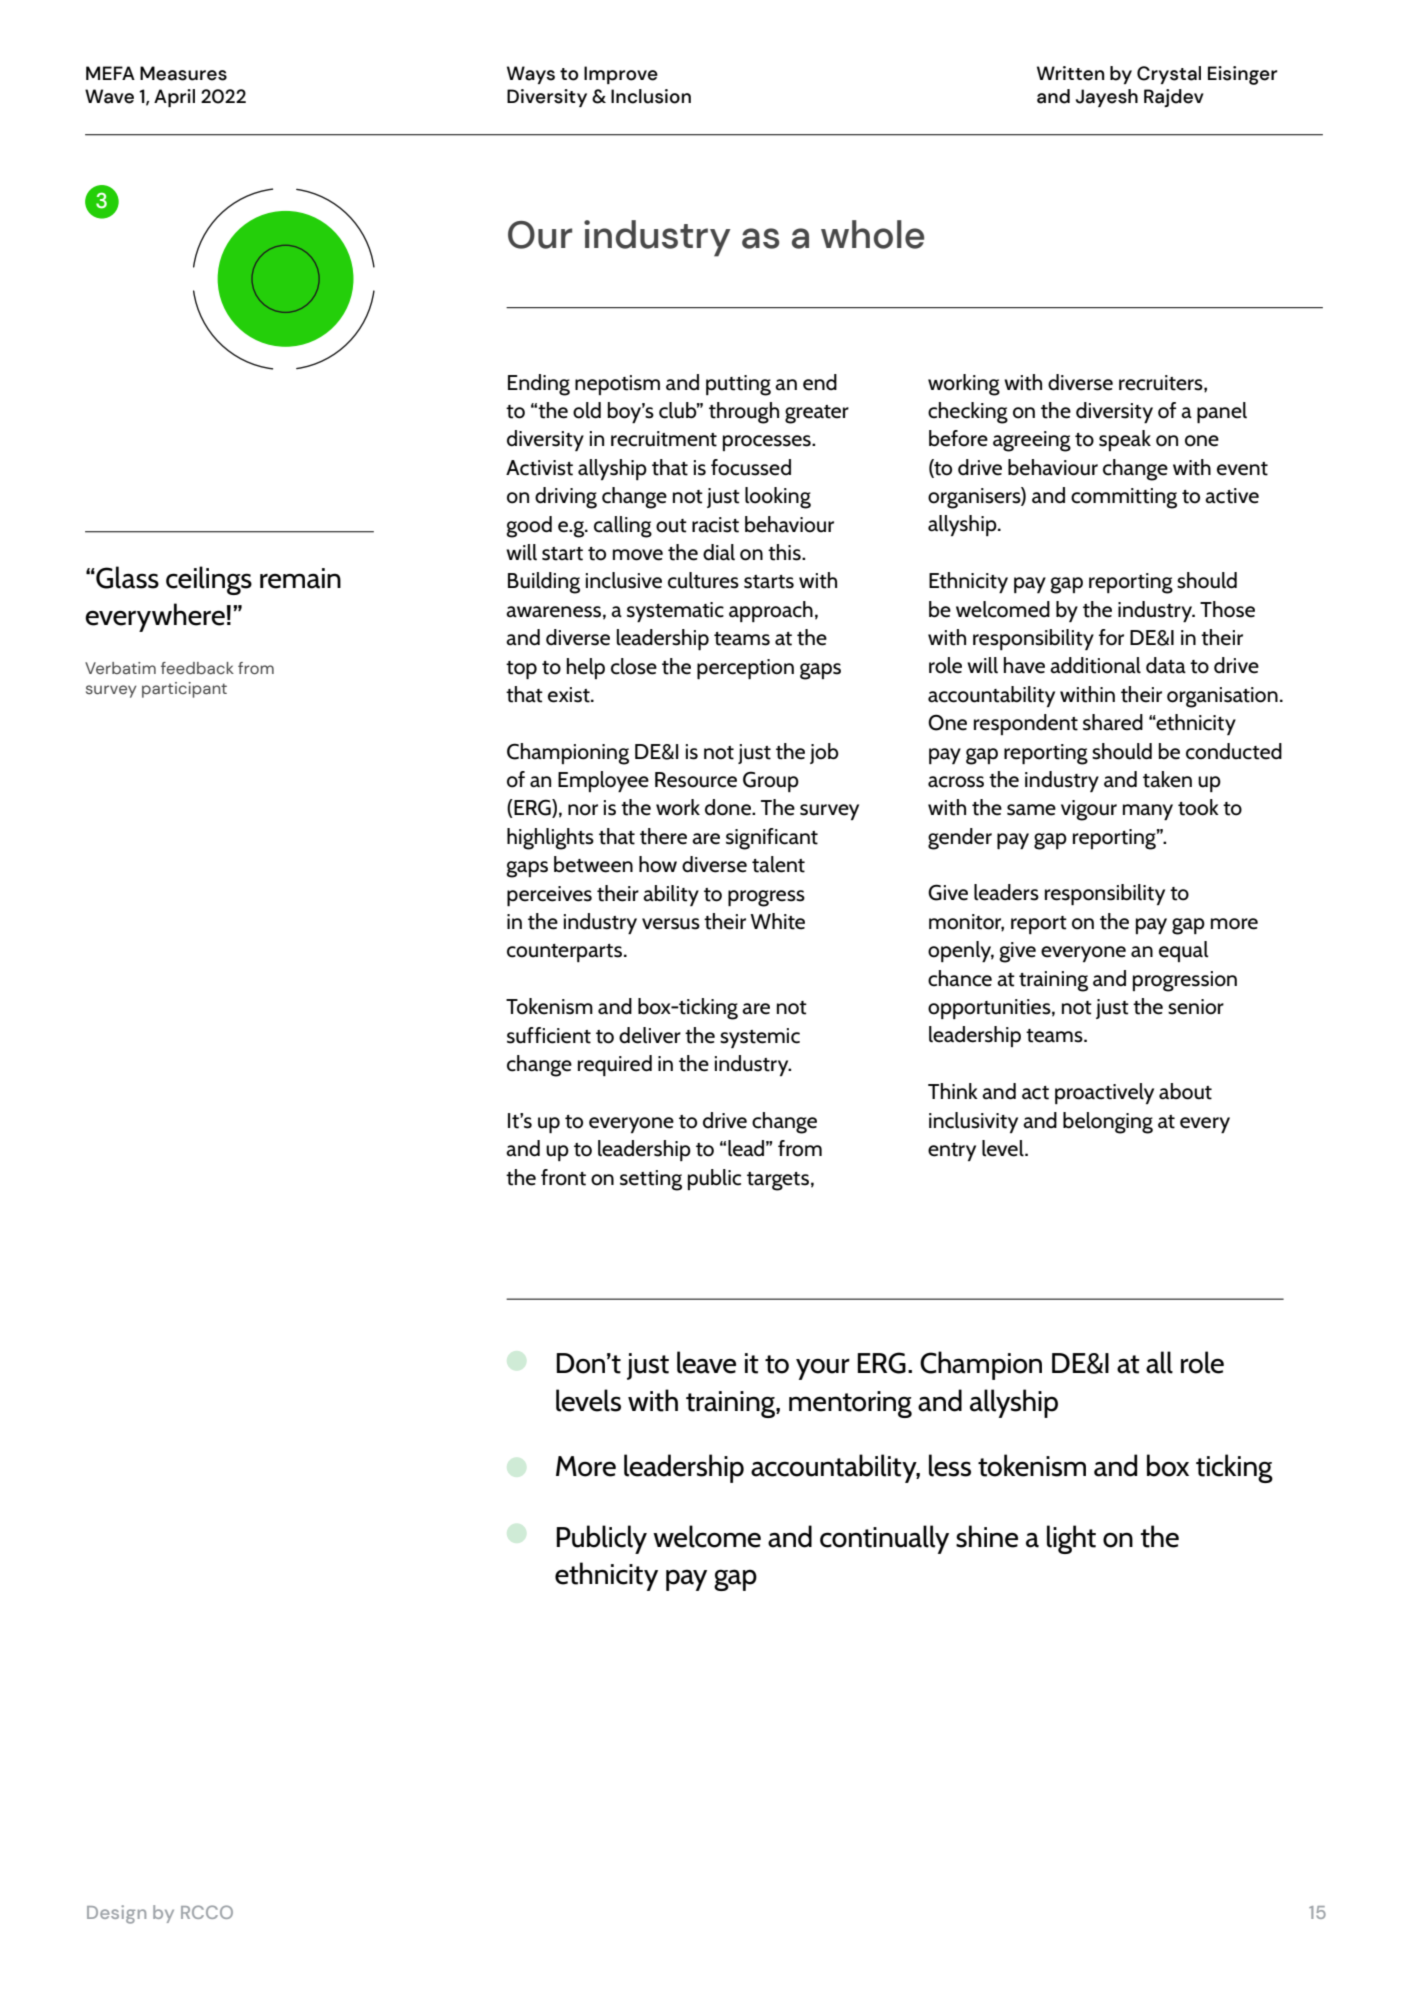 The height and width of the screenshot is (1992, 1408). I want to click on cultures, so click(703, 580).
